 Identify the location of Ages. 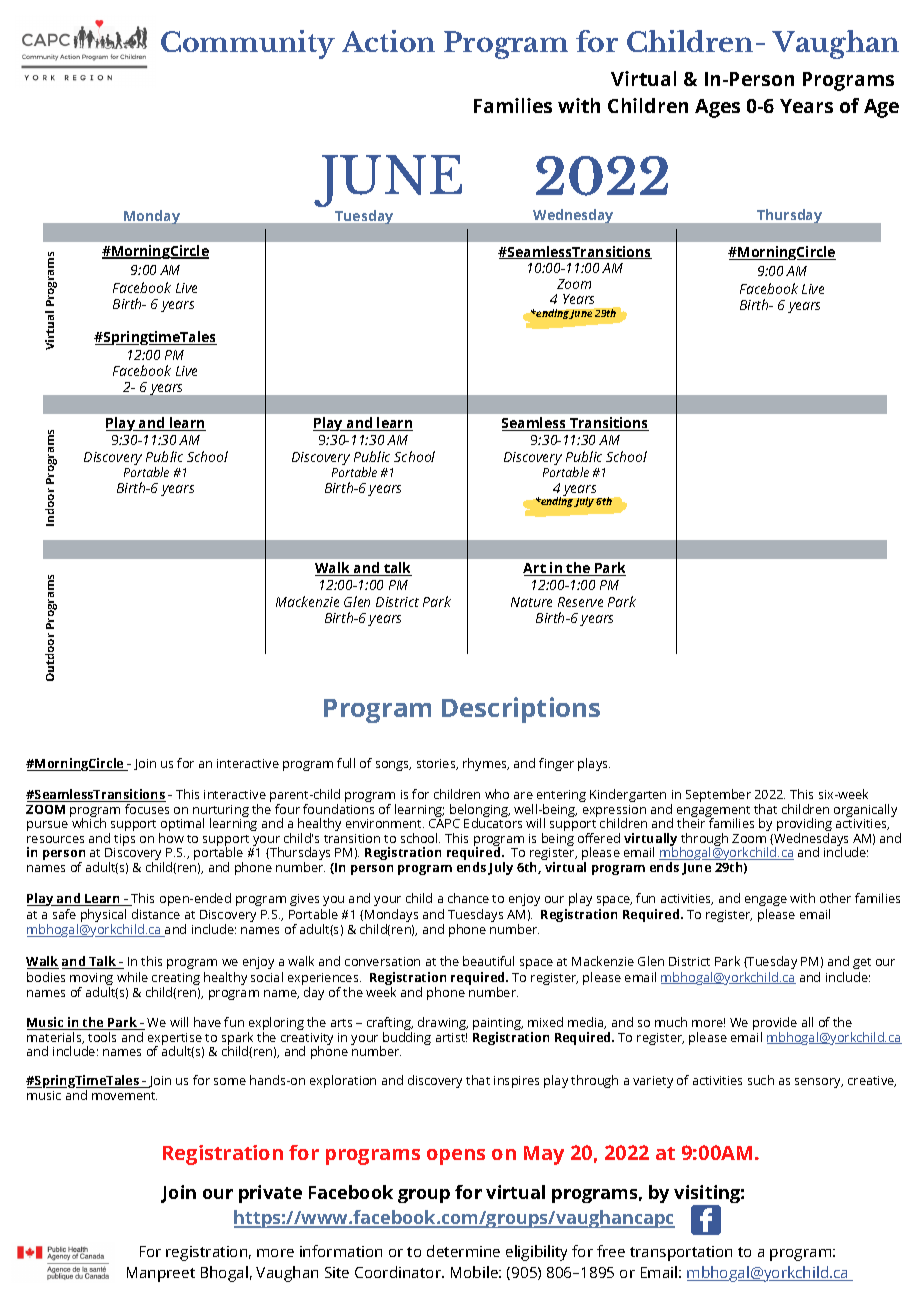
(717, 108).
